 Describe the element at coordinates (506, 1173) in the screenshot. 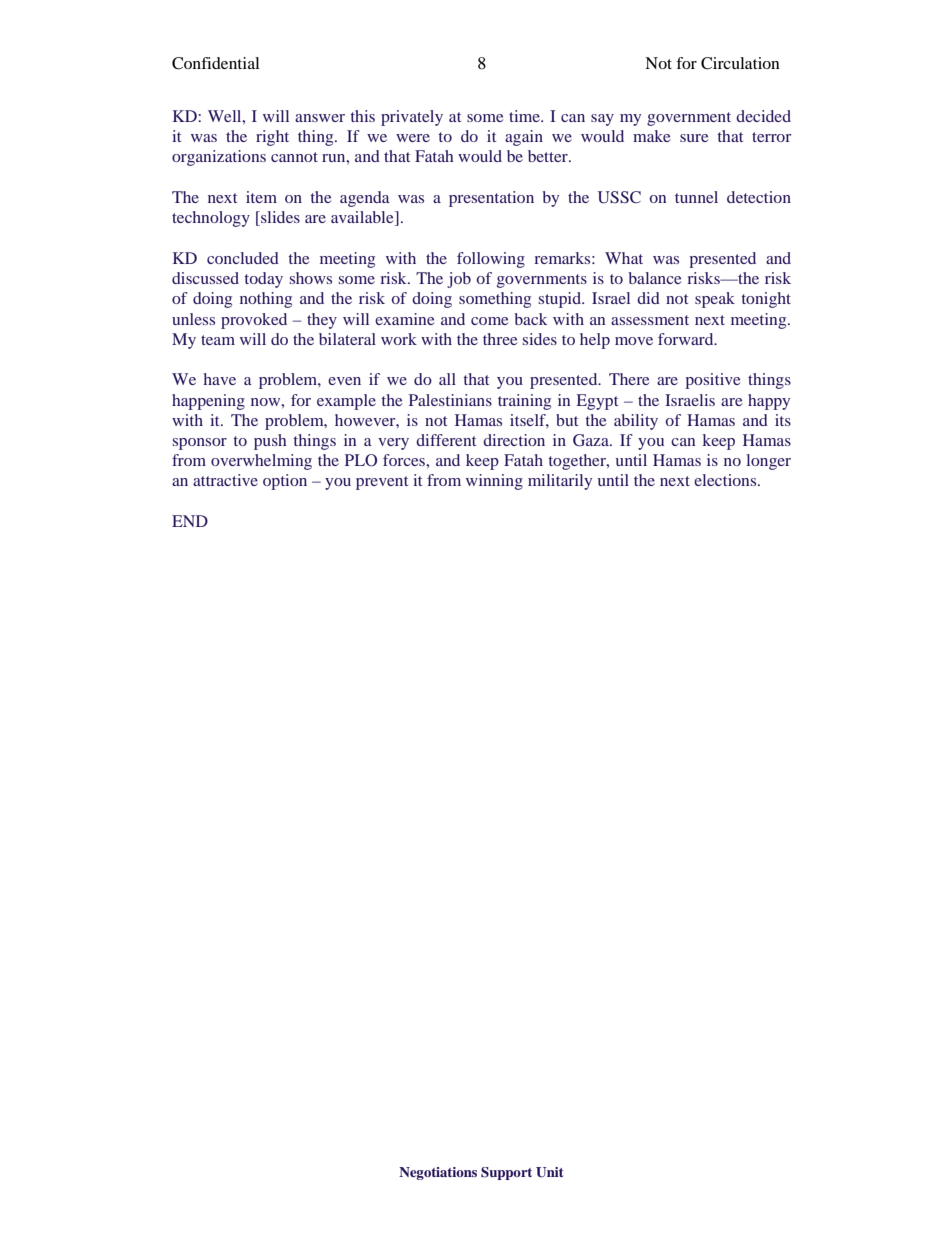

I see `Support` at that location.
